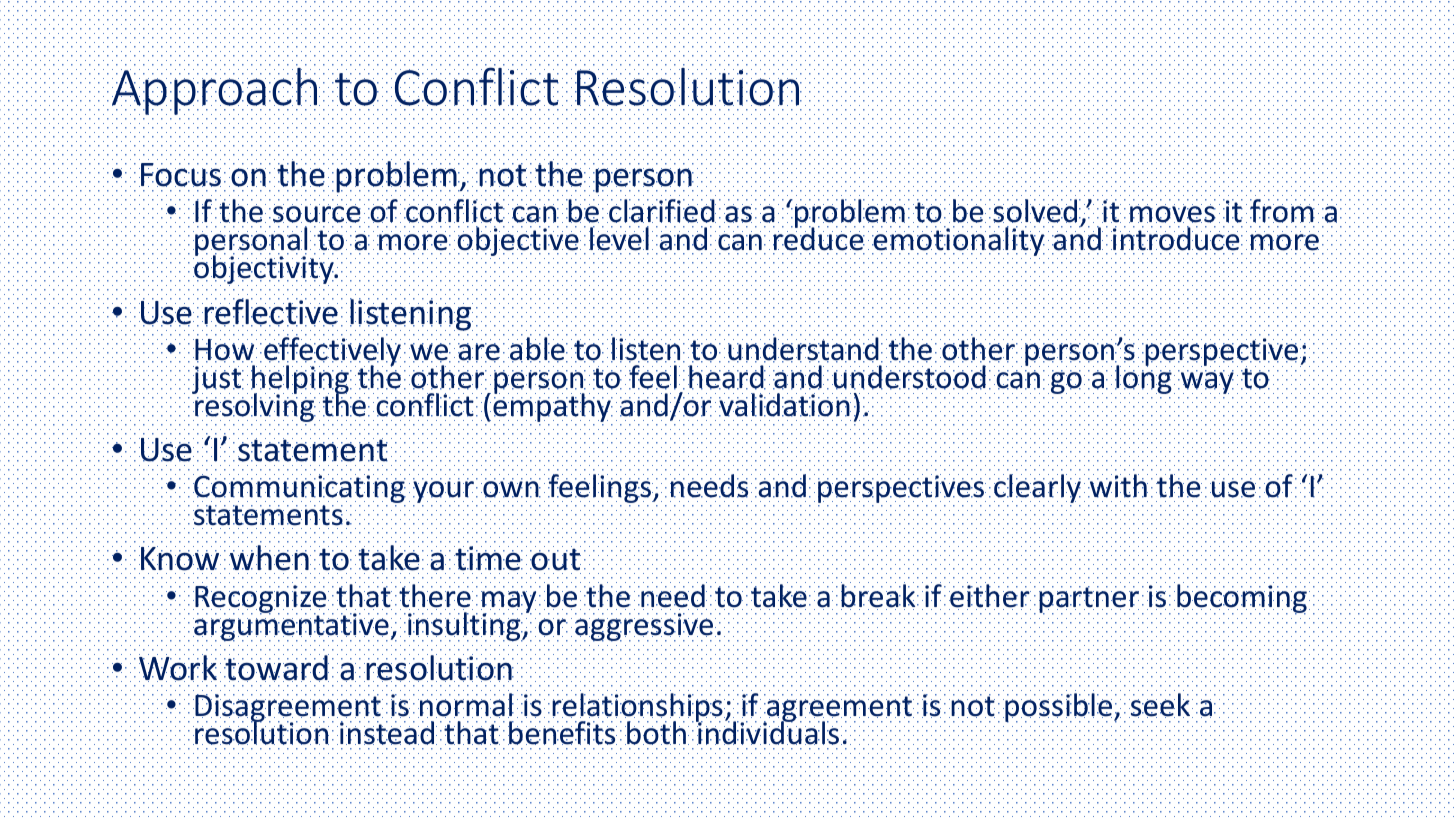 This image has width=1456, height=819. What do you see at coordinates (785, 405) in the image?
I see `validation` at bounding box center [785, 405].
